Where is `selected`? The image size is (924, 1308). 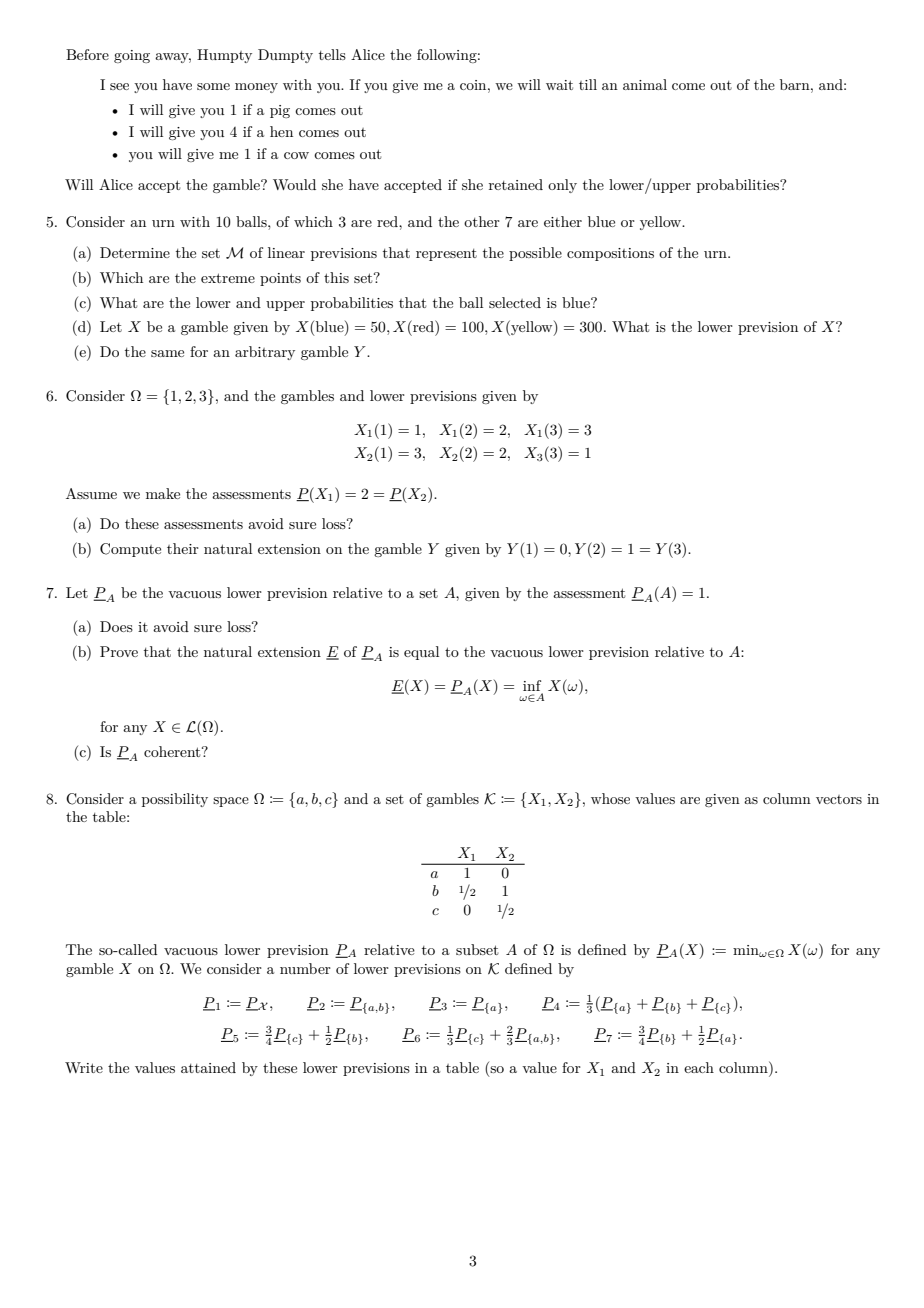 selected is located at coordinates (515, 302).
